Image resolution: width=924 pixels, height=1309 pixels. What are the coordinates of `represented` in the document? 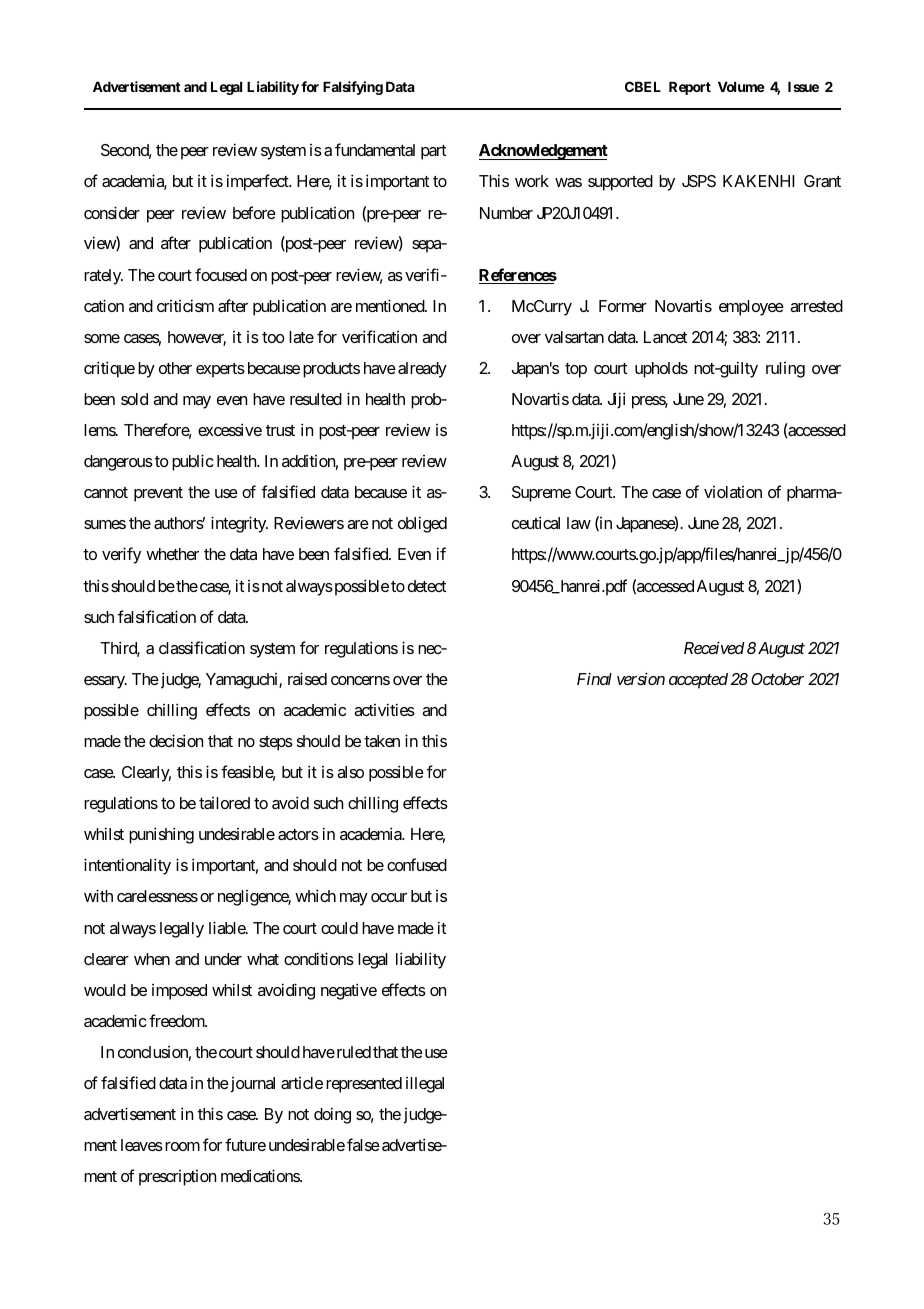 It's located at (364, 1085).
